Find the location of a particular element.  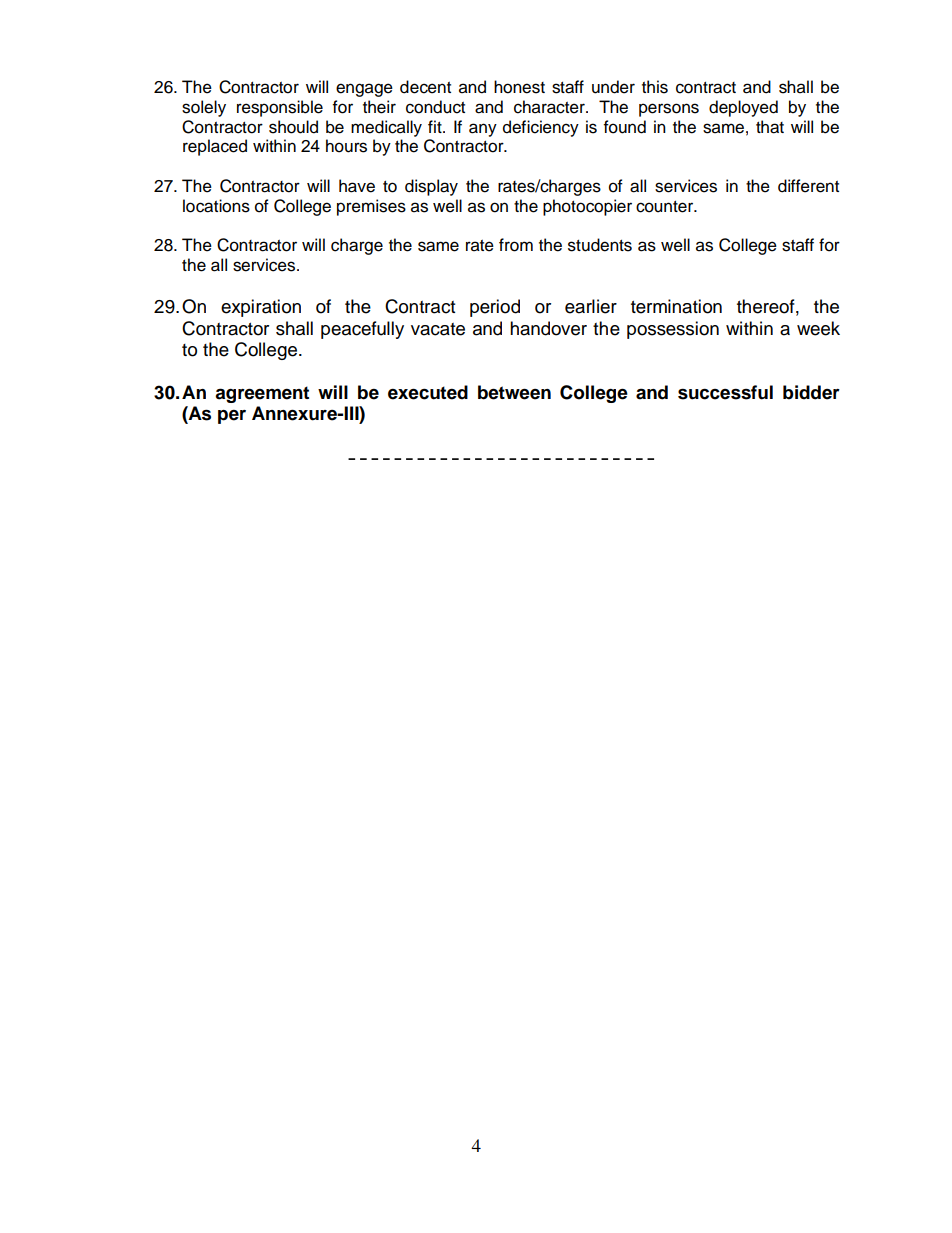

responsible is located at coordinates (280, 108).
